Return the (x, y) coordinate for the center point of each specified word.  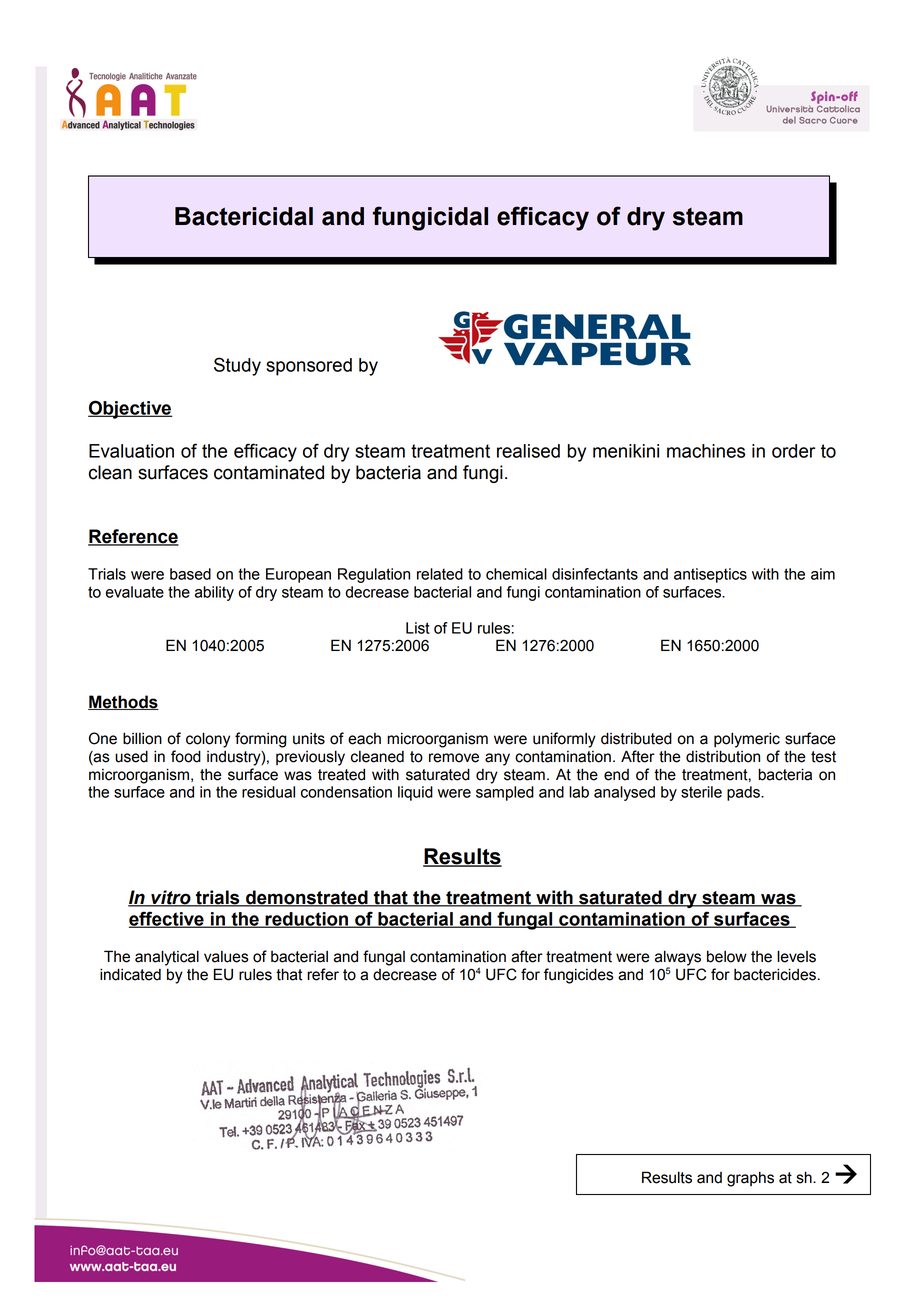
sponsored (309, 367)
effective (167, 919)
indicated (130, 974)
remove (454, 758)
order (793, 451)
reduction (307, 920)
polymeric (747, 740)
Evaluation (131, 451)
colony (208, 740)
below (727, 956)
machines (706, 451)
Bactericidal (244, 216)
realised (528, 451)
